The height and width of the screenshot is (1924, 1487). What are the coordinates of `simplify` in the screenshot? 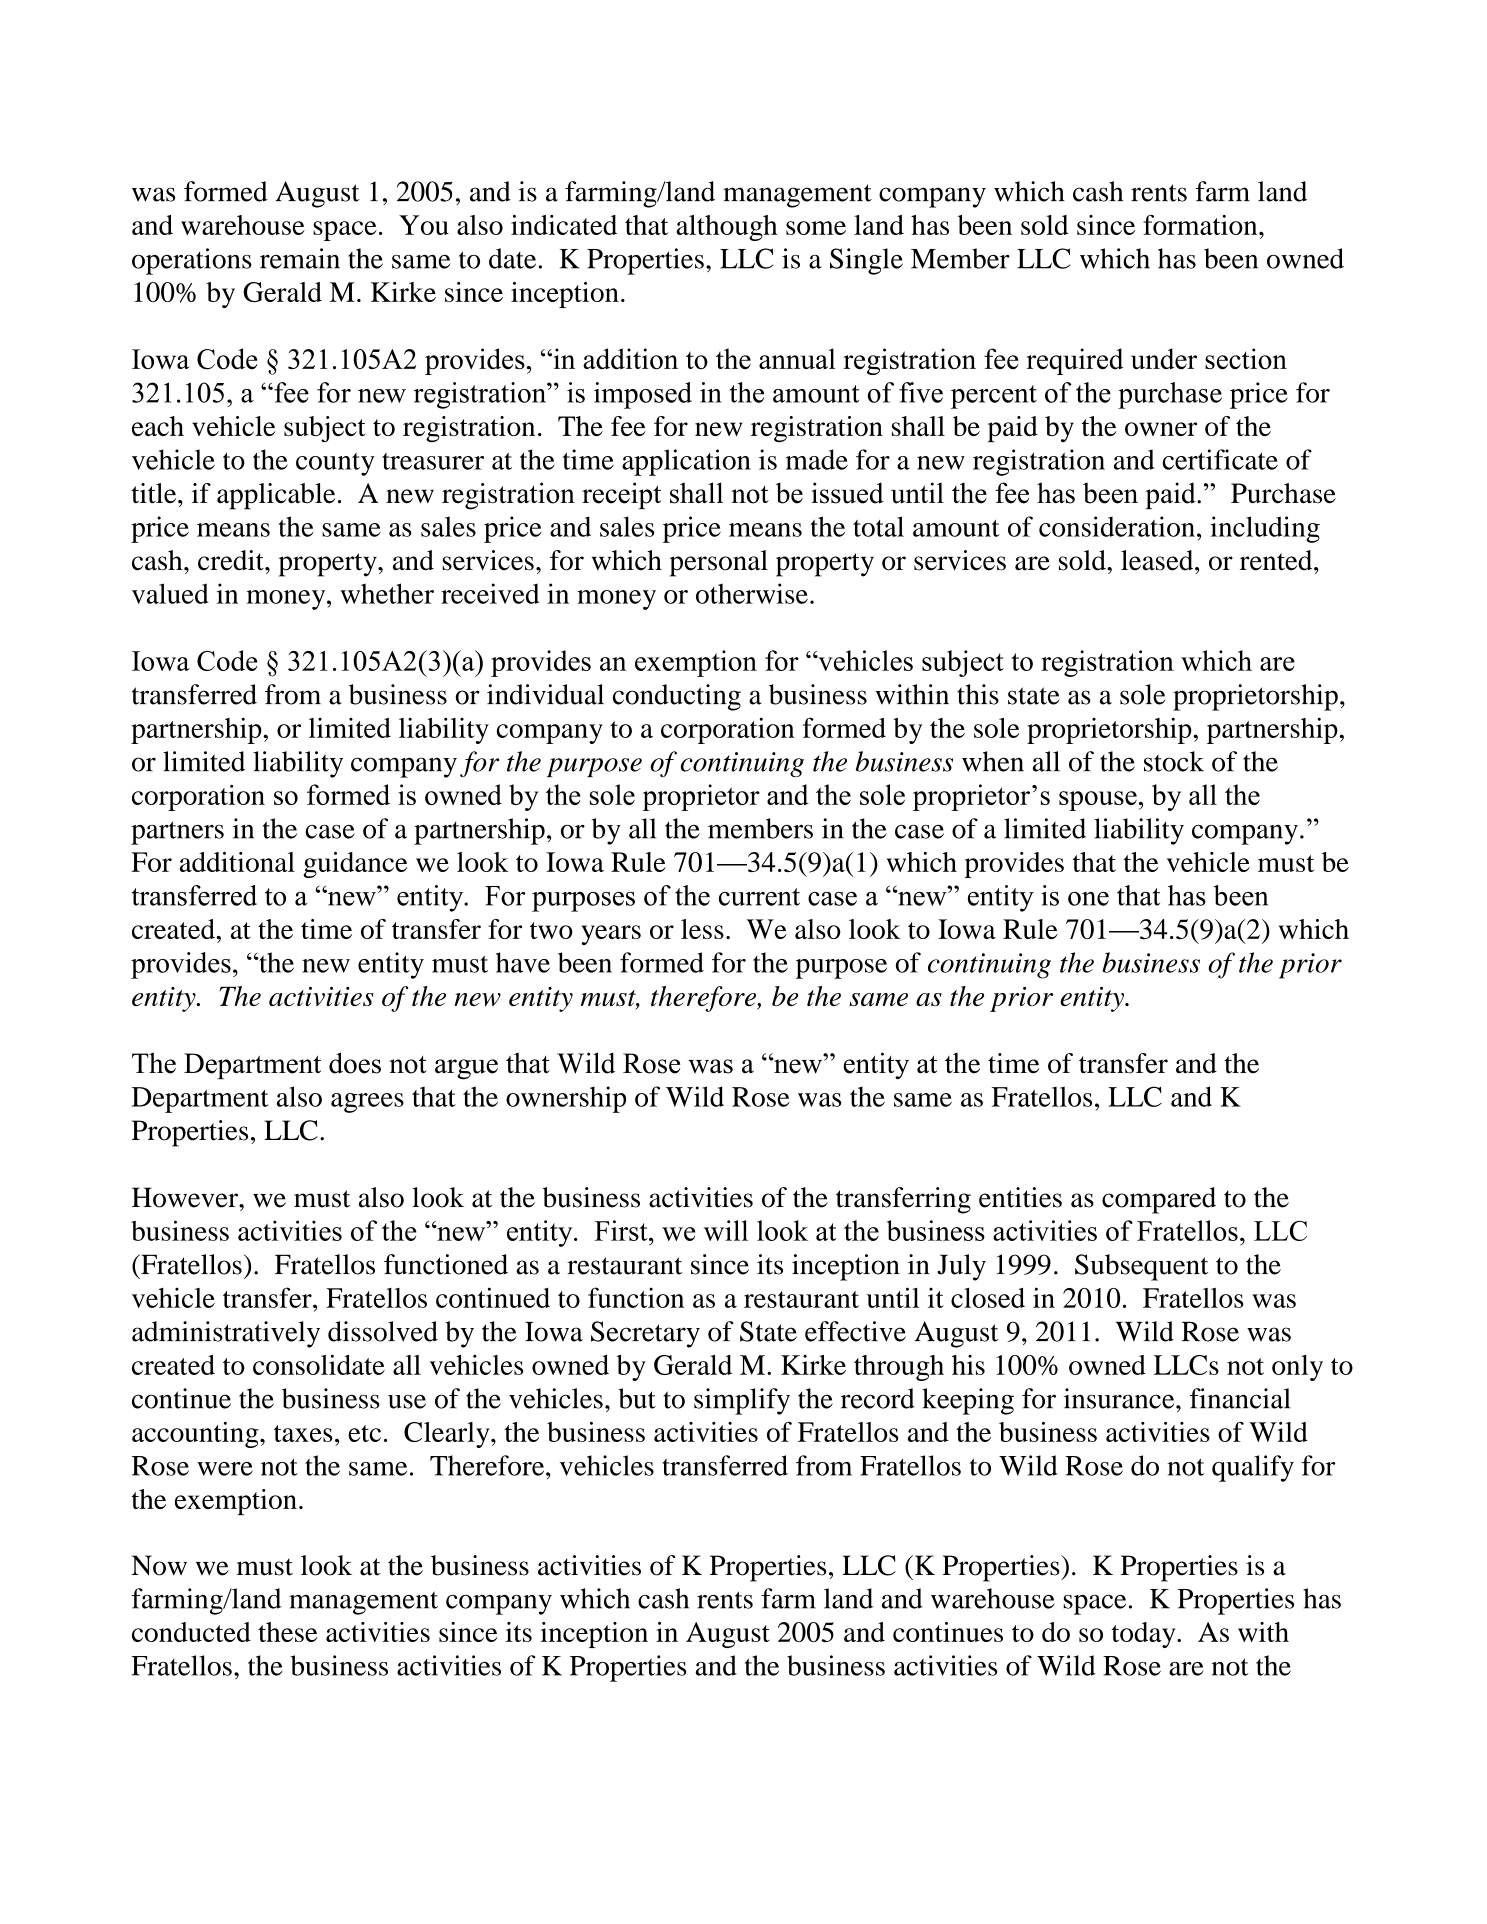 It's located at (742, 1401).
